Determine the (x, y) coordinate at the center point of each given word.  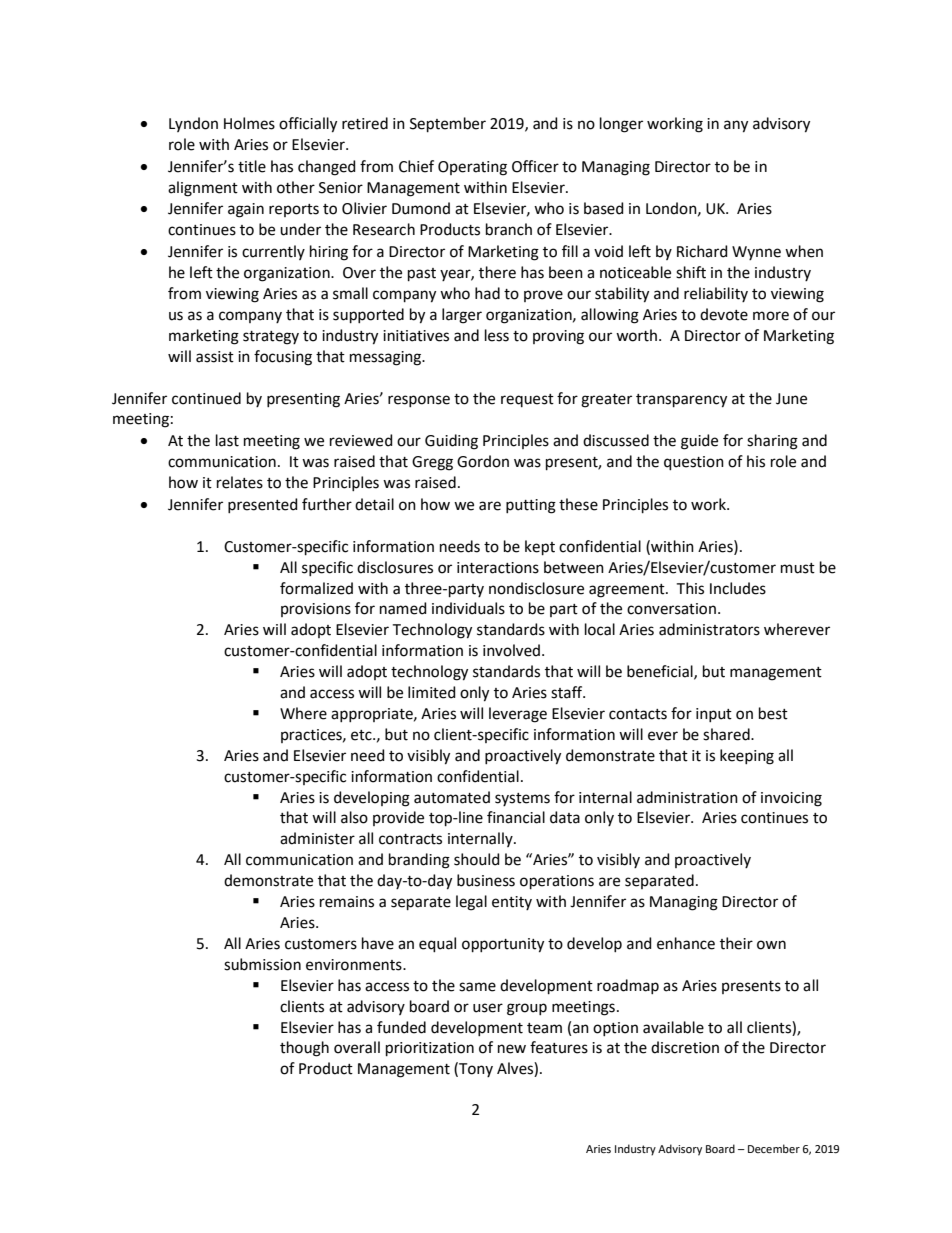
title (252, 166)
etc (362, 735)
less (497, 335)
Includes (738, 588)
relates (240, 482)
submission (262, 964)
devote (724, 314)
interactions (498, 568)
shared (727, 734)
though (304, 1049)
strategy (271, 338)
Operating (472, 168)
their (736, 943)
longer (621, 125)
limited (432, 692)
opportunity (503, 945)
